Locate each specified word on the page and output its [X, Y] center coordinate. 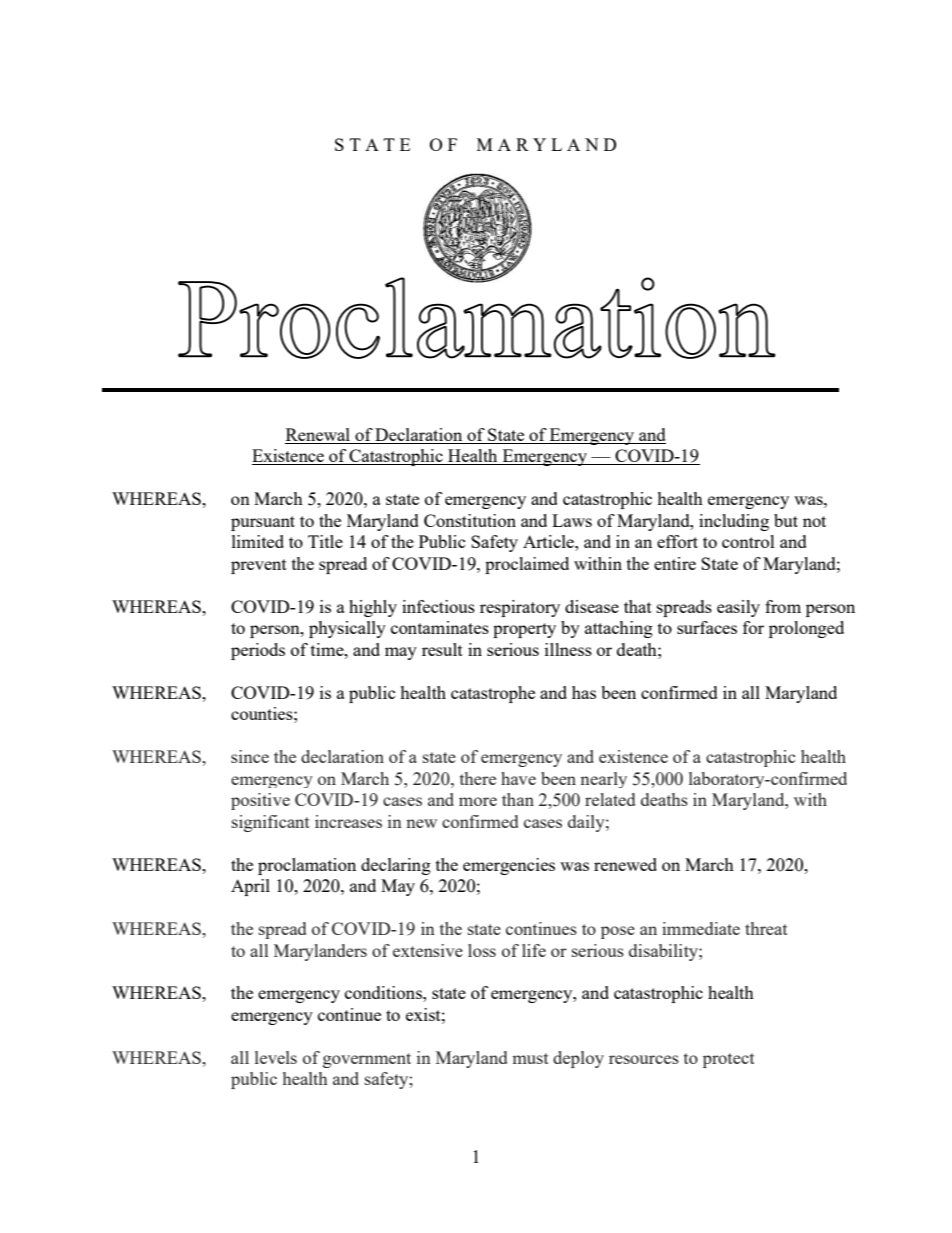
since [250, 756]
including [734, 522]
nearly [603, 780]
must [530, 1058]
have [518, 778]
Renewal [318, 436]
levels [276, 1057]
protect [729, 1060]
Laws [572, 520]
